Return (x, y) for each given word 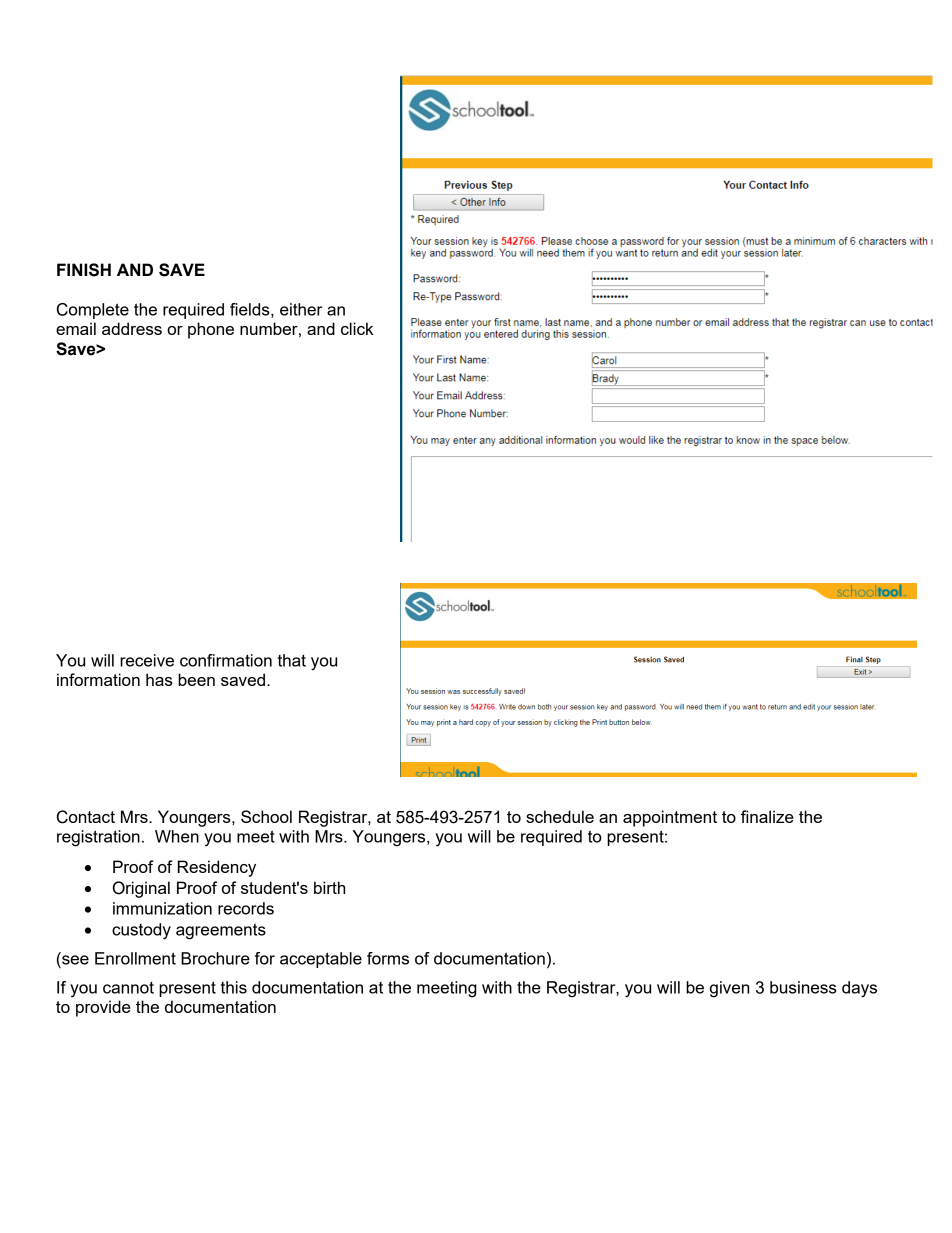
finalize (767, 816)
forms (388, 958)
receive (147, 660)
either (301, 309)
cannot (128, 987)
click (357, 328)
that (292, 660)
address (132, 328)
